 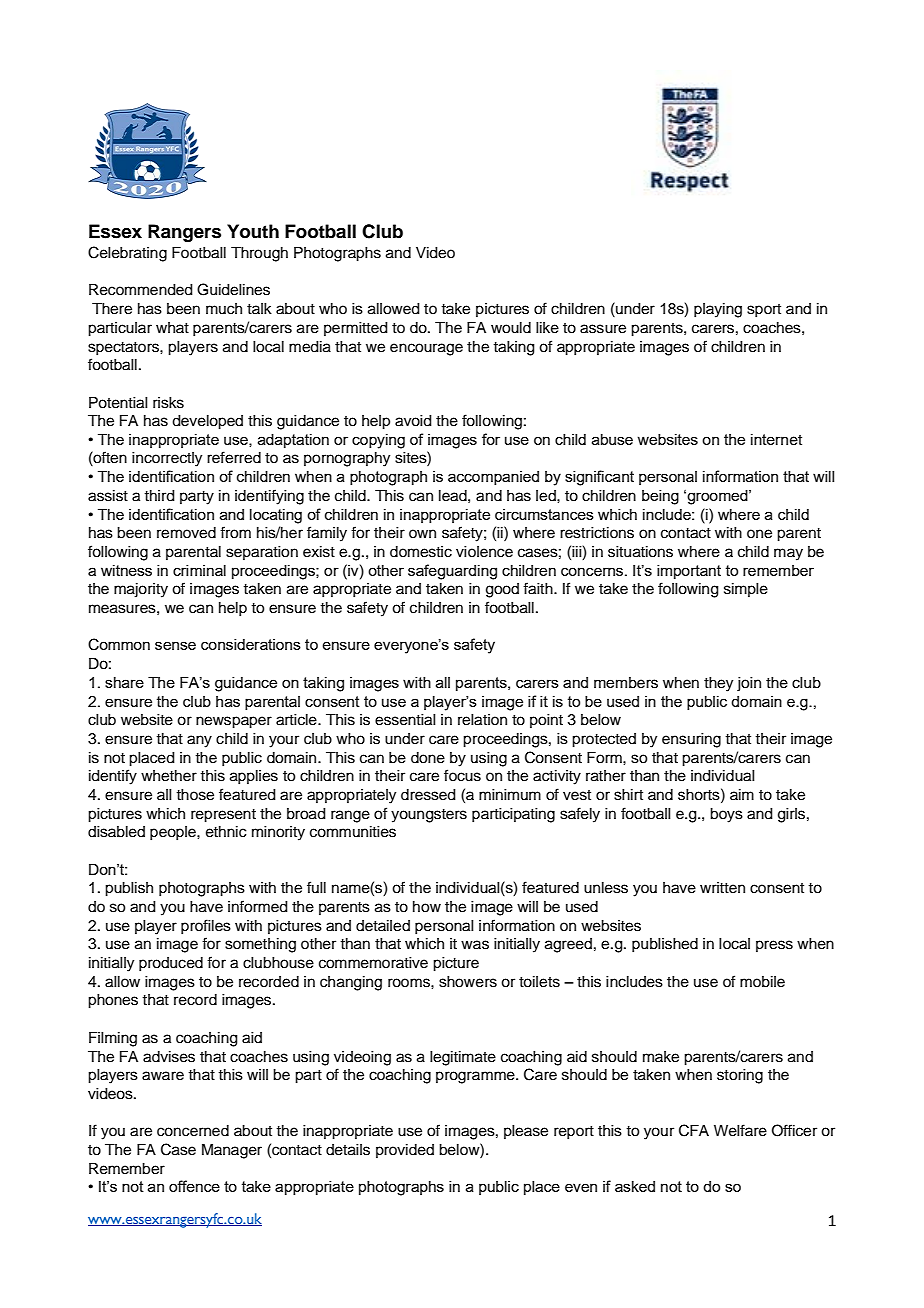 I want to click on provided, so click(x=405, y=1151).
